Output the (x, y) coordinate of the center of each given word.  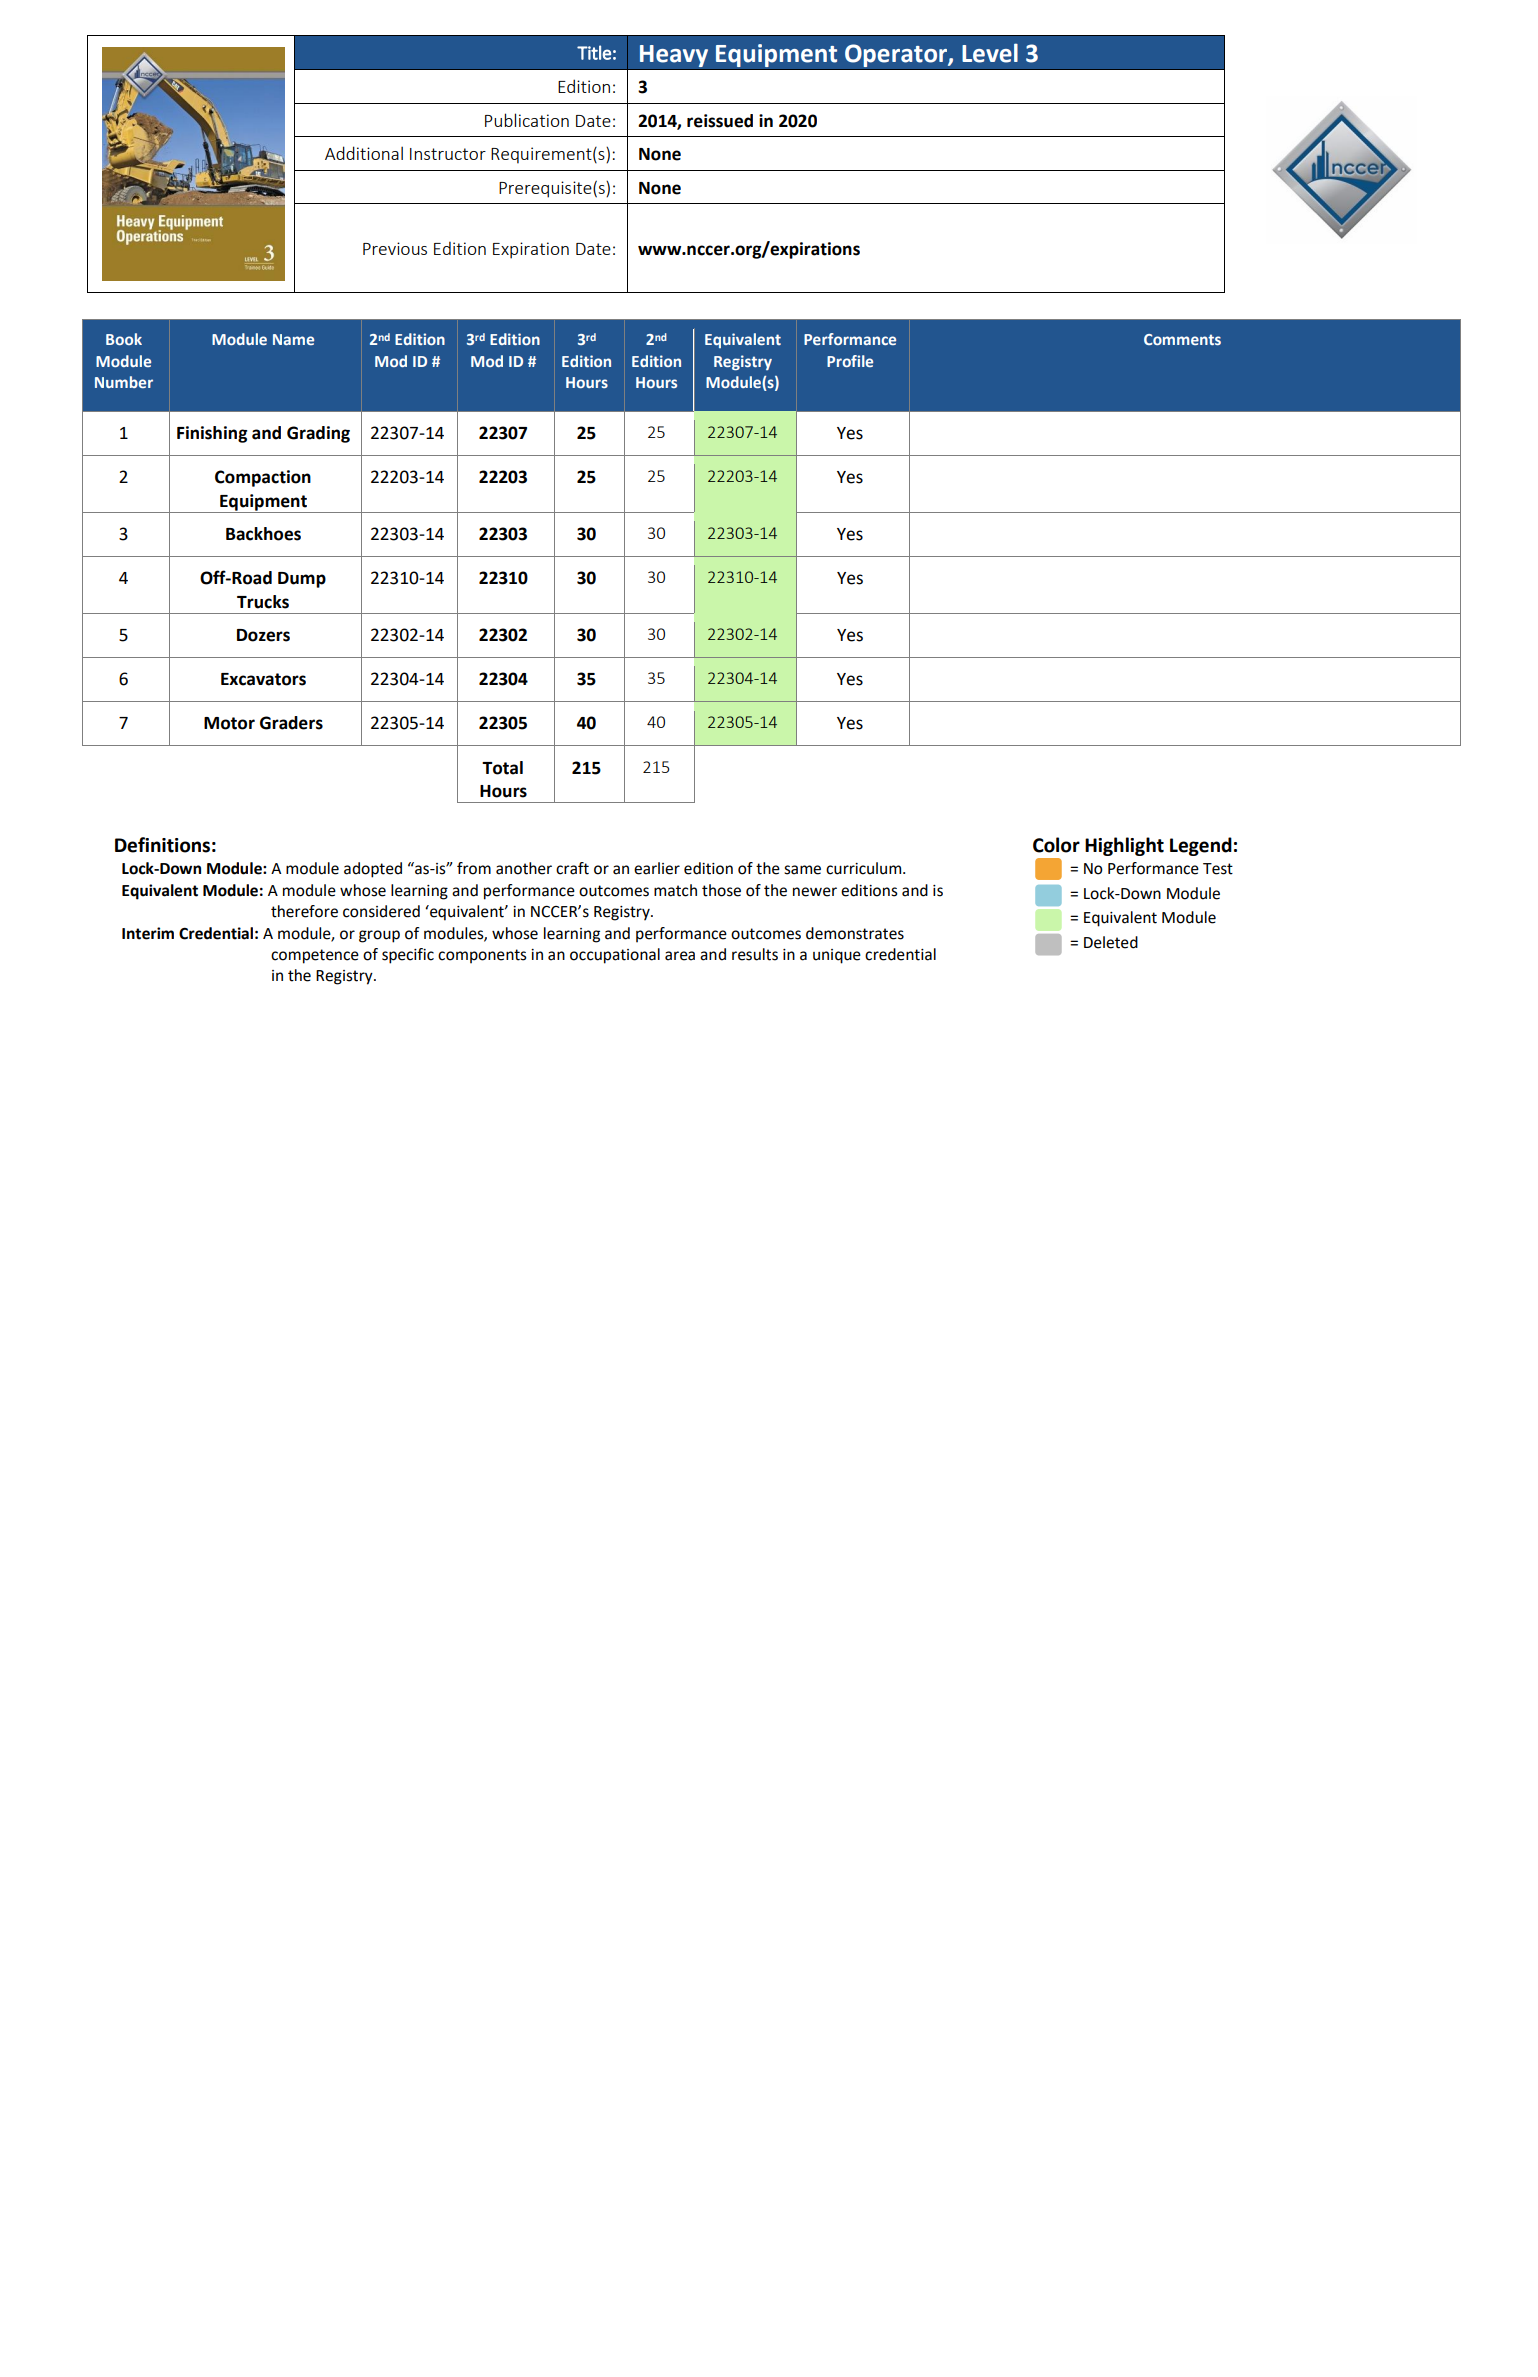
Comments (1182, 339)
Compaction (263, 478)
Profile (850, 361)
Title (594, 52)
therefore (304, 911)
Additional (364, 153)
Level (990, 53)
